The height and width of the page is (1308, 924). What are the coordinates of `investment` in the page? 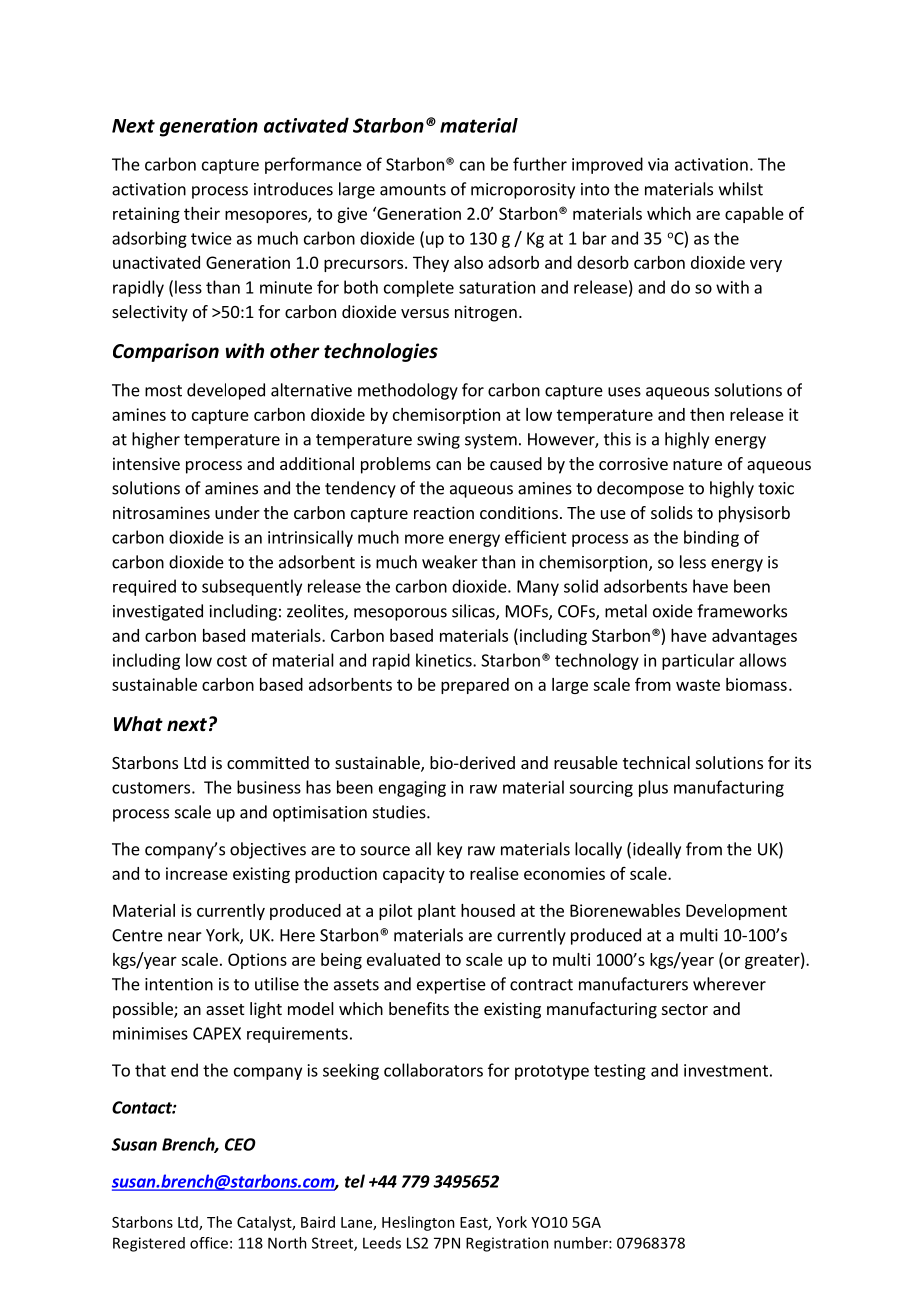 It's located at (726, 1070).
